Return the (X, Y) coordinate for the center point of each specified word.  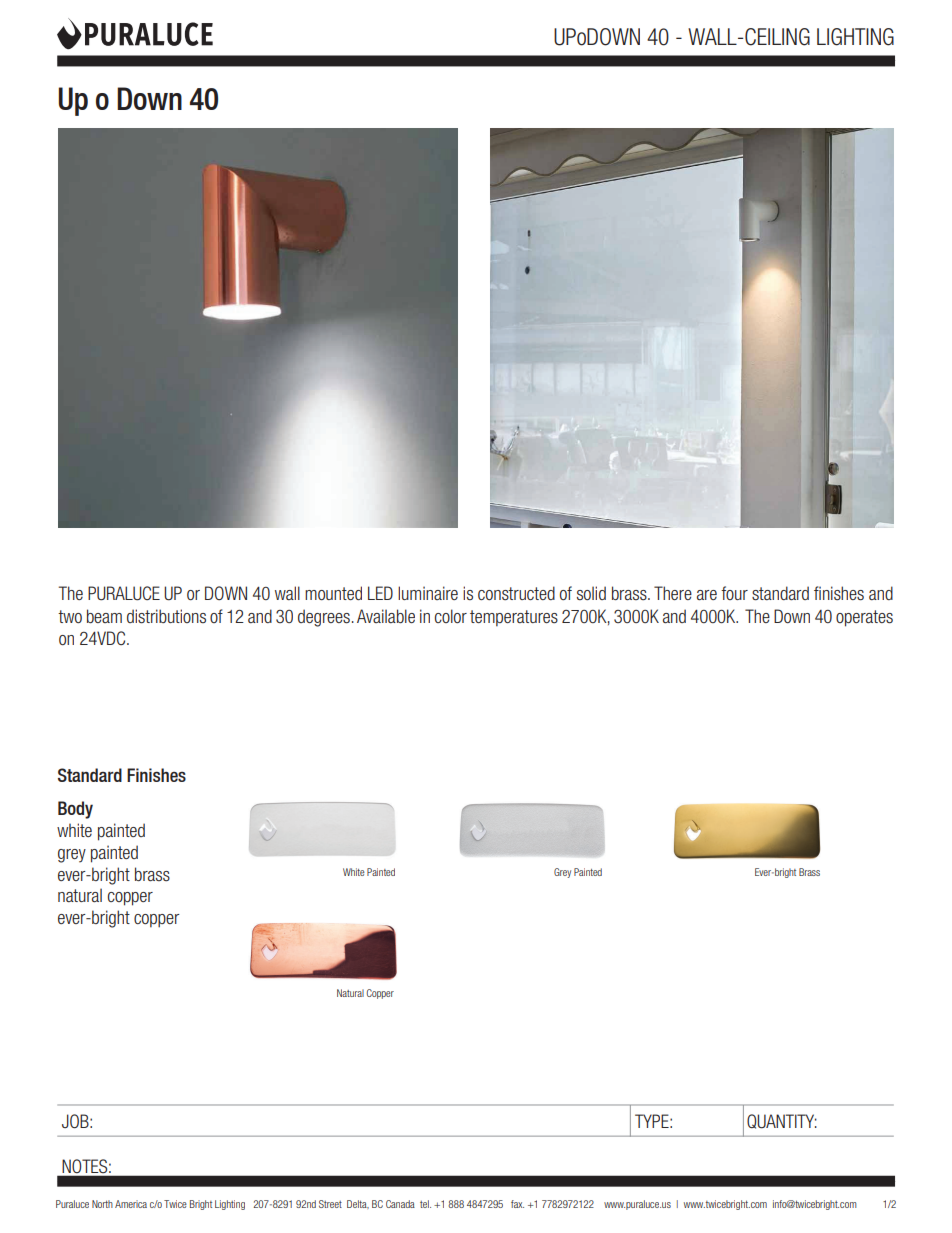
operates (864, 618)
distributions (166, 616)
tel (425, 1204)
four (734, 593)
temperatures (514, 618)
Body (75, 810)
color (451, 616)
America (131, 1204)
